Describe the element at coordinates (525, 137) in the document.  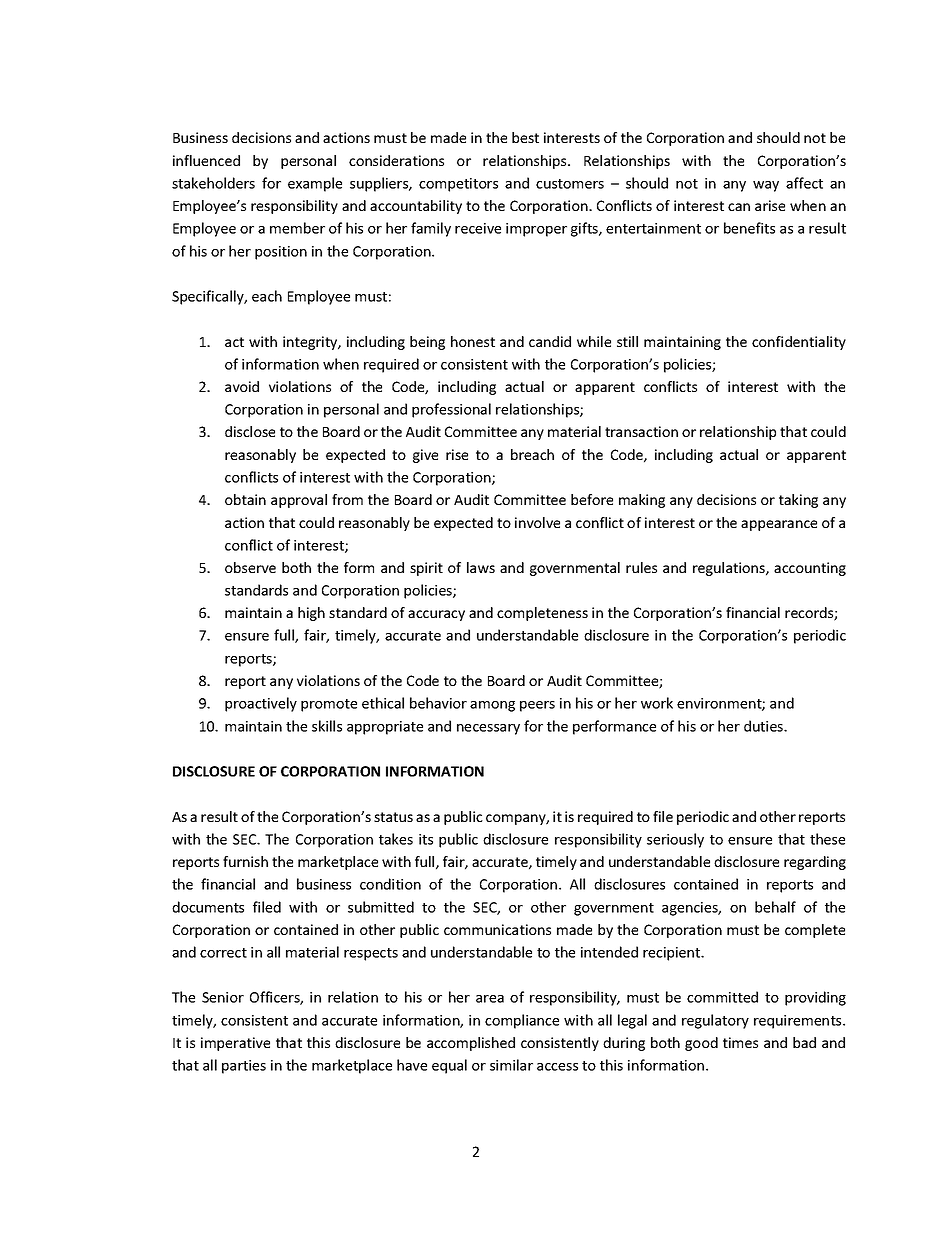
I see `best` at that location.
